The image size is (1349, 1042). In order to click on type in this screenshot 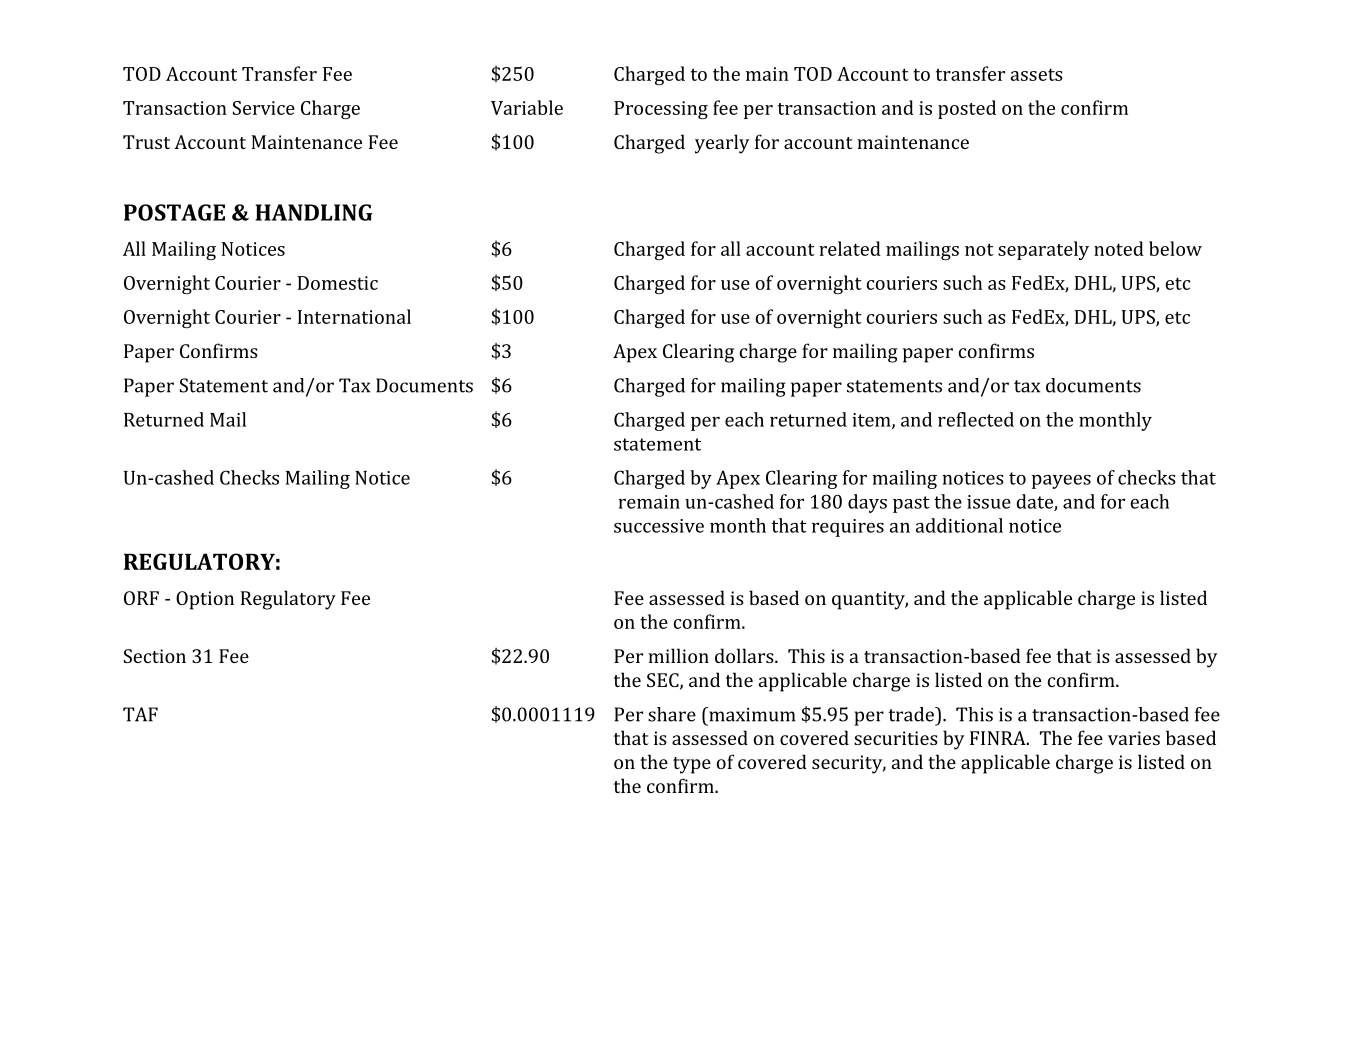, I will do `click(692, 765)`.
